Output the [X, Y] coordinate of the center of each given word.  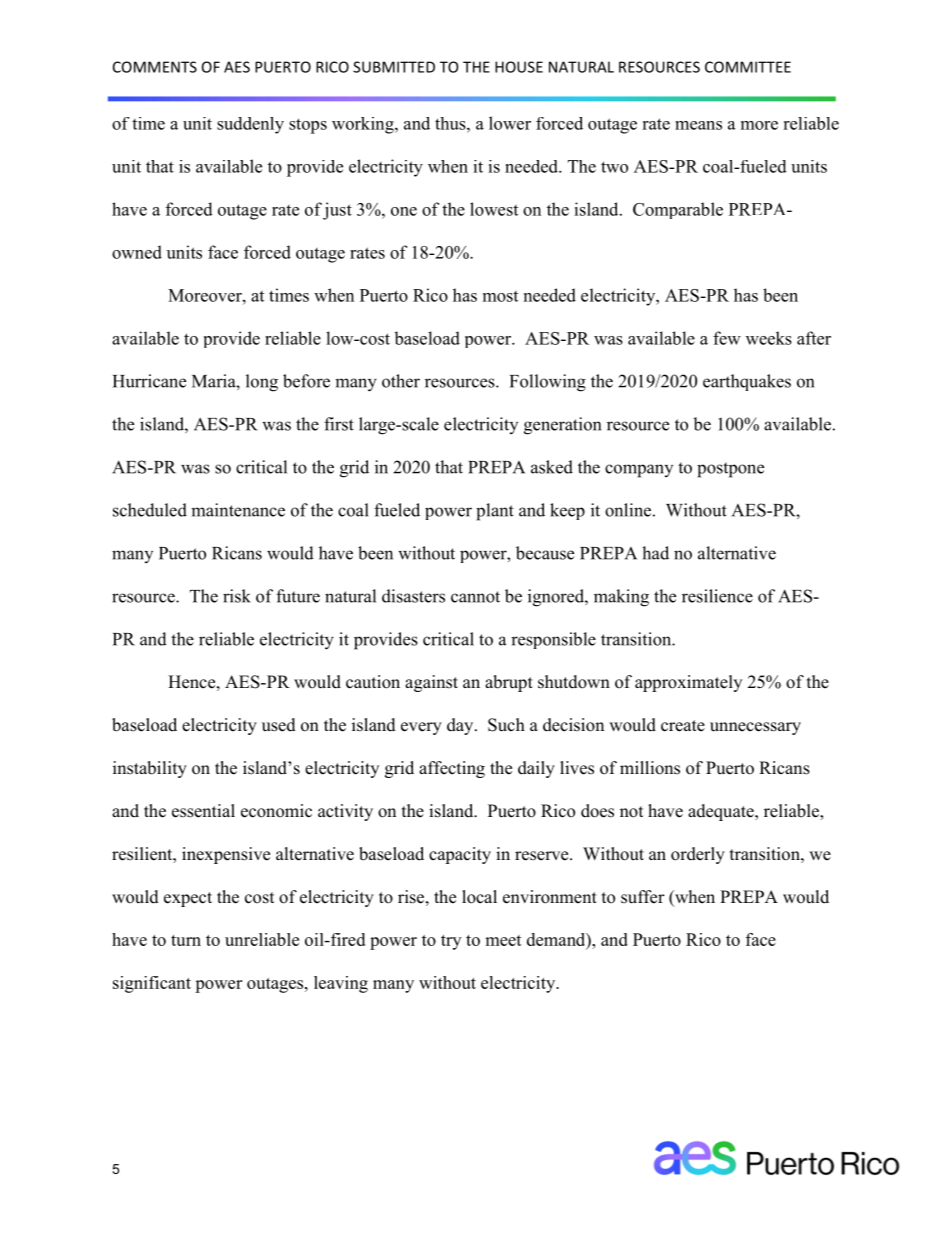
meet [503, 940]
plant [495, 512]
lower [510, 123]
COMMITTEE [748, 67]
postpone [730, 470]
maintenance [238, 510]
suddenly [250, 125]
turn [186, 940]
